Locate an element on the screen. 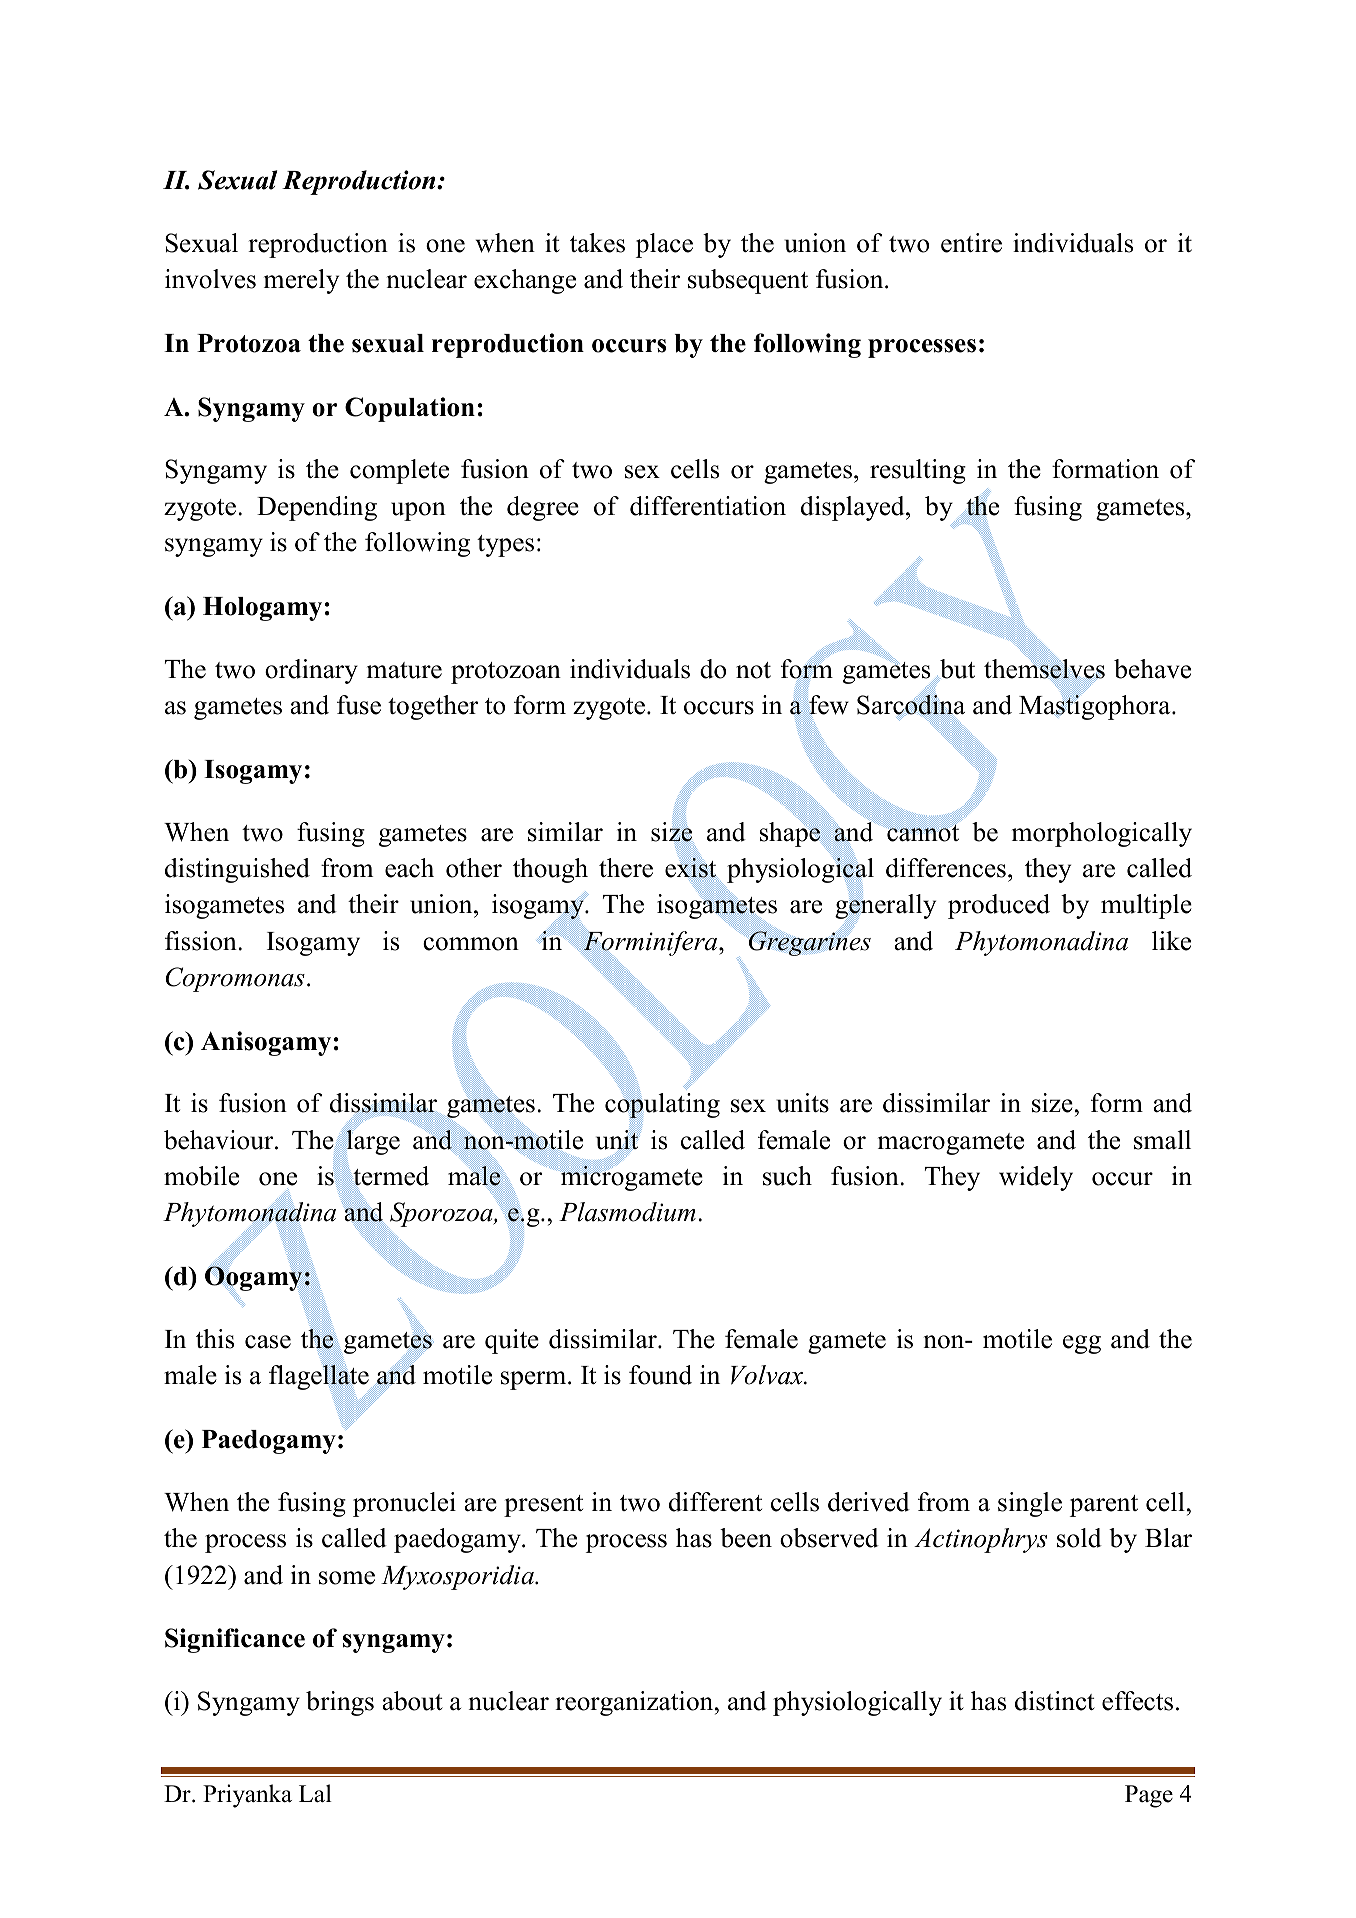  Lal is located at coordinates (315, 1793).
